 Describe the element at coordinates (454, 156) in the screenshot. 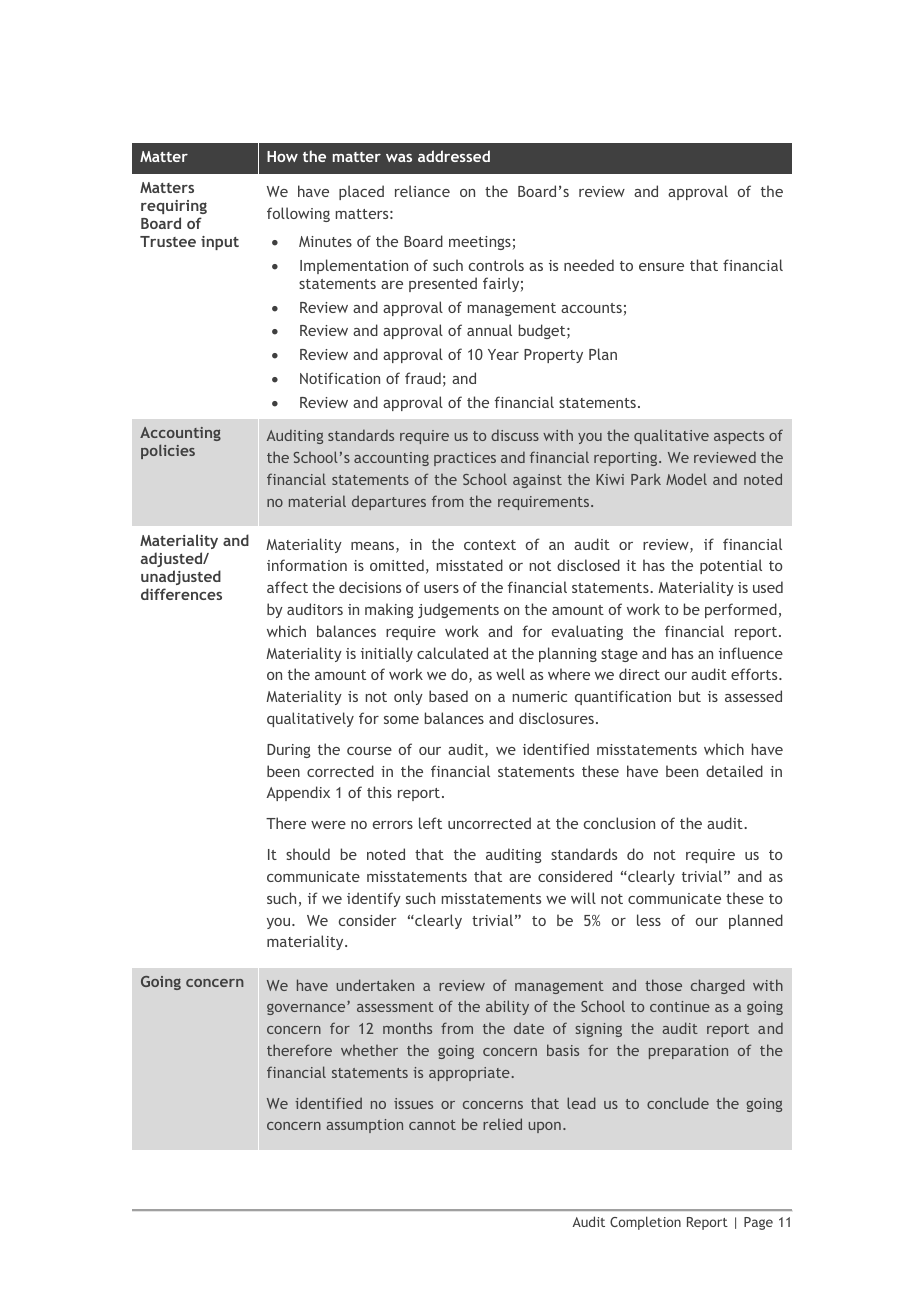

I see `addressed` at that location.
